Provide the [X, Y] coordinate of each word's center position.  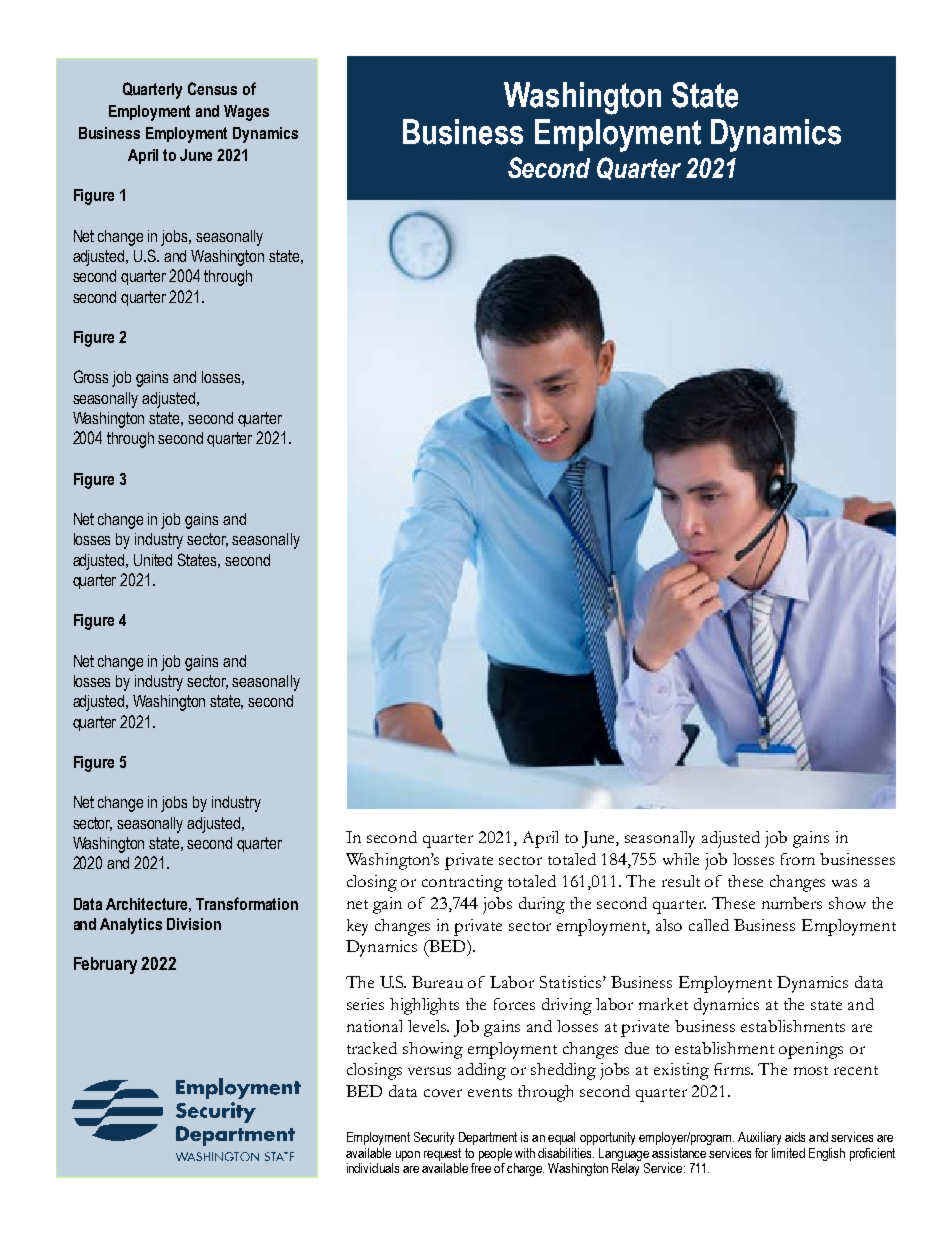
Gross [91, 376]
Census [212, 88]
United [153, 560]
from [798, 859]
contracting [462, 883]
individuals [373, 1168]
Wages [246, 113]
